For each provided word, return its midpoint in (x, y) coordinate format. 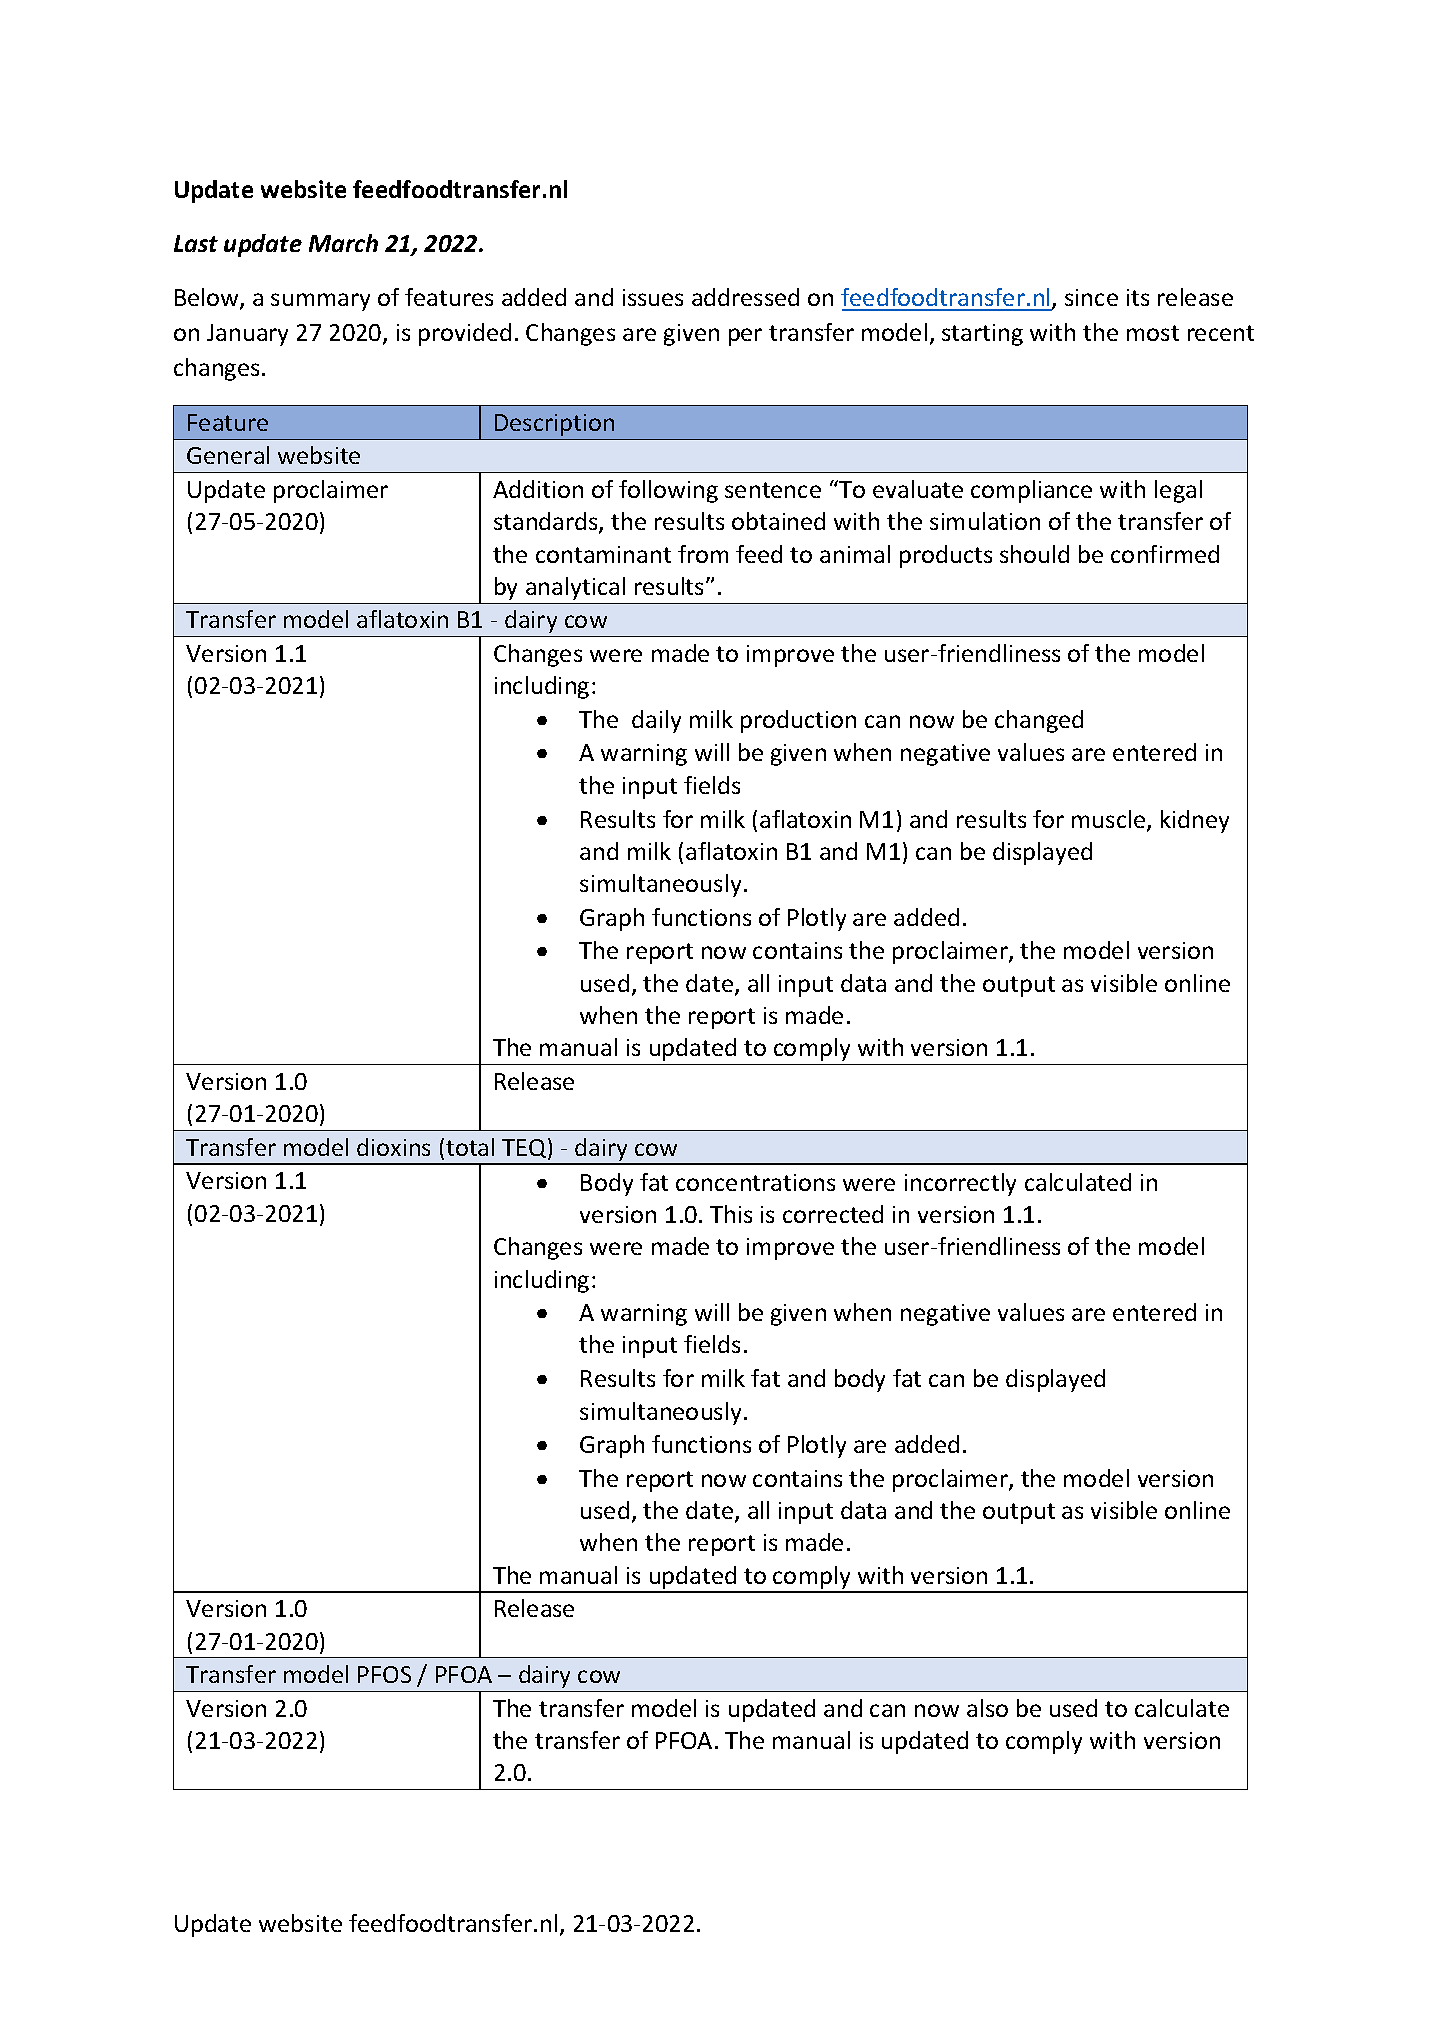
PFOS (384, 1674)
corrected (833, 1214)
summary (320, 302)
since (1091, 297)
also (987, 1708)
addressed (745, 297)
